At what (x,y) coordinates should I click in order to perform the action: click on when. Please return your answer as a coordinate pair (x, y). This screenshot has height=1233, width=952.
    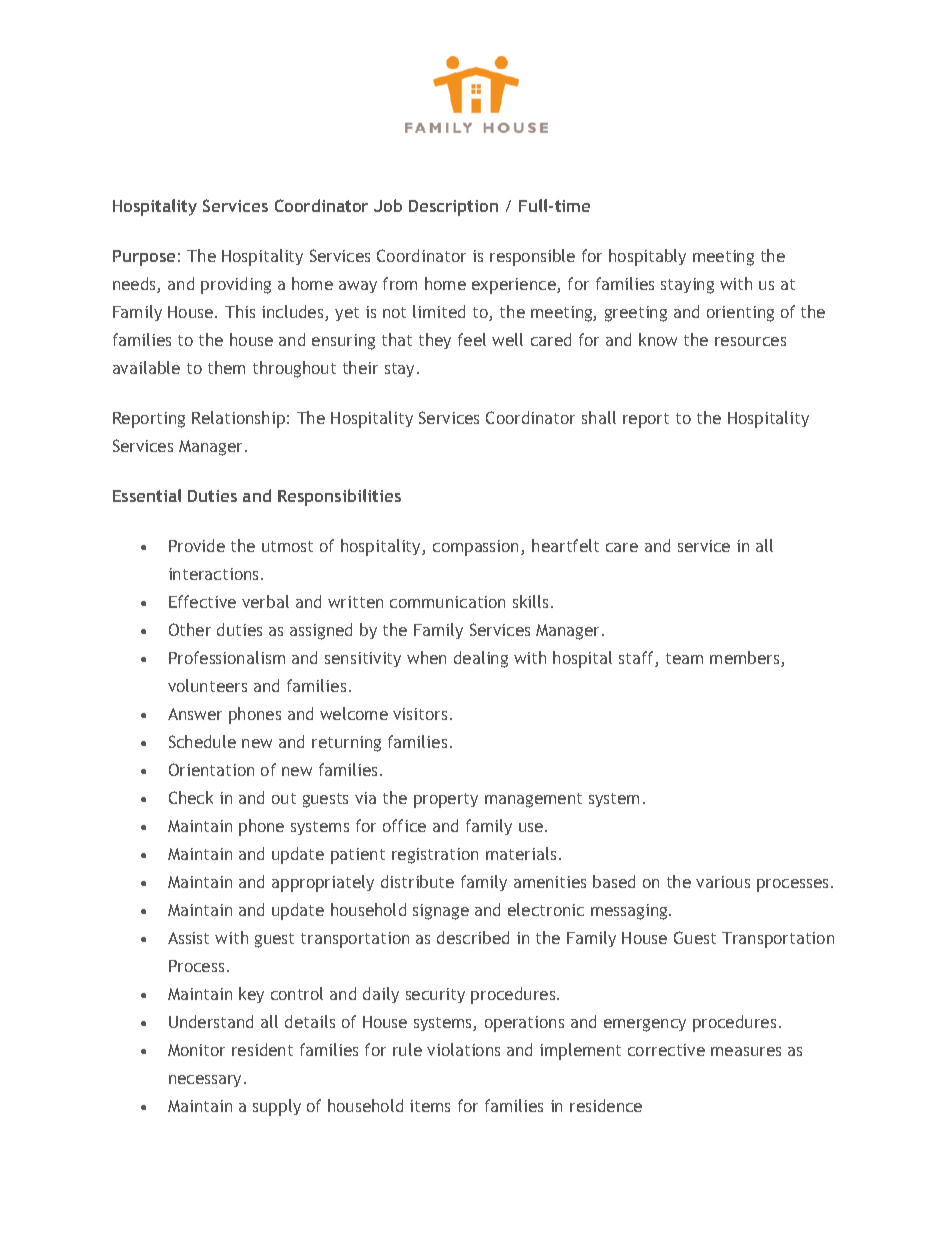
    Looking at the image, I should click on (426, 657).
